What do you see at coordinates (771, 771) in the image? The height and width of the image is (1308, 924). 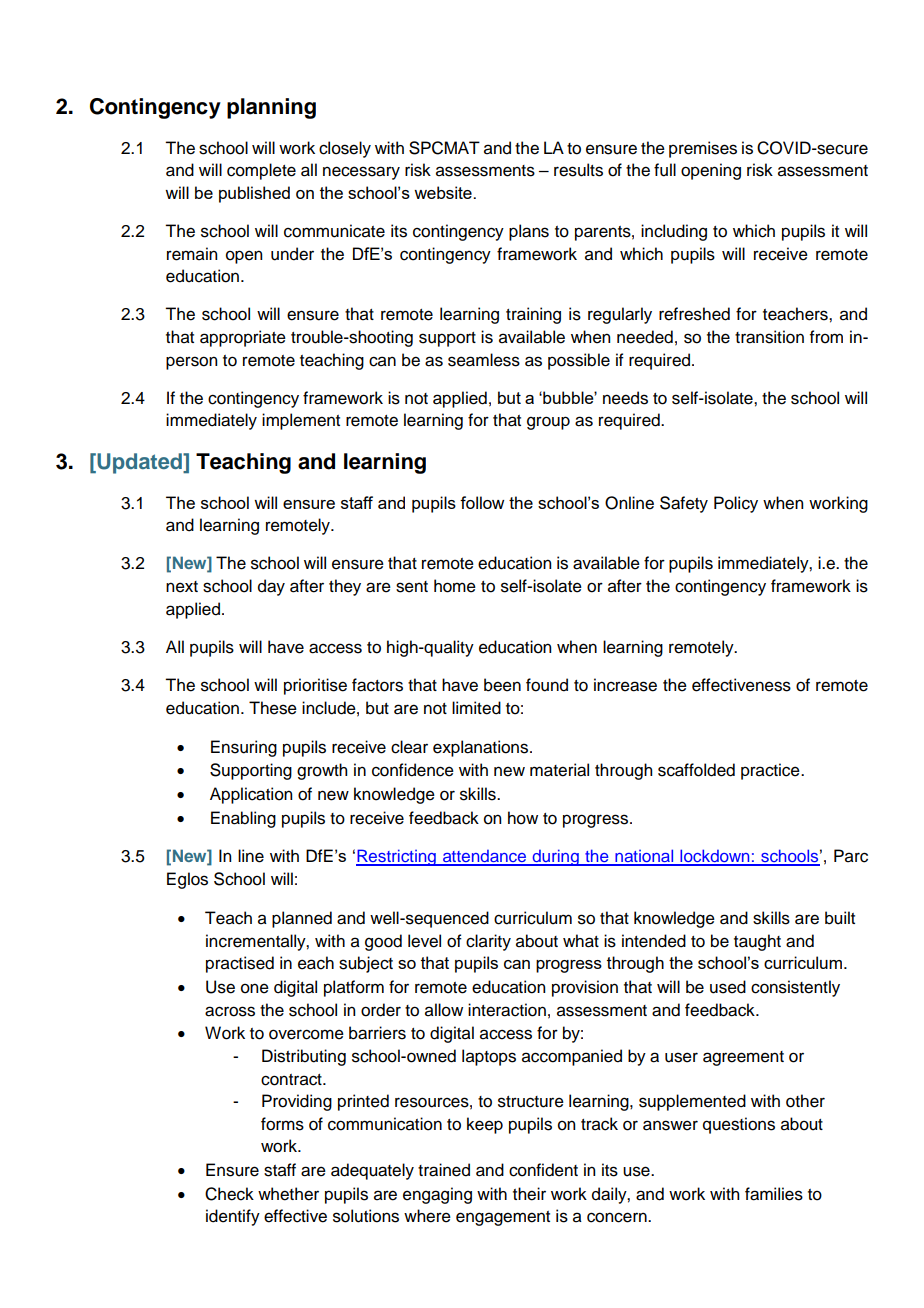 I see `practice` at bounding box center [771, 771].
